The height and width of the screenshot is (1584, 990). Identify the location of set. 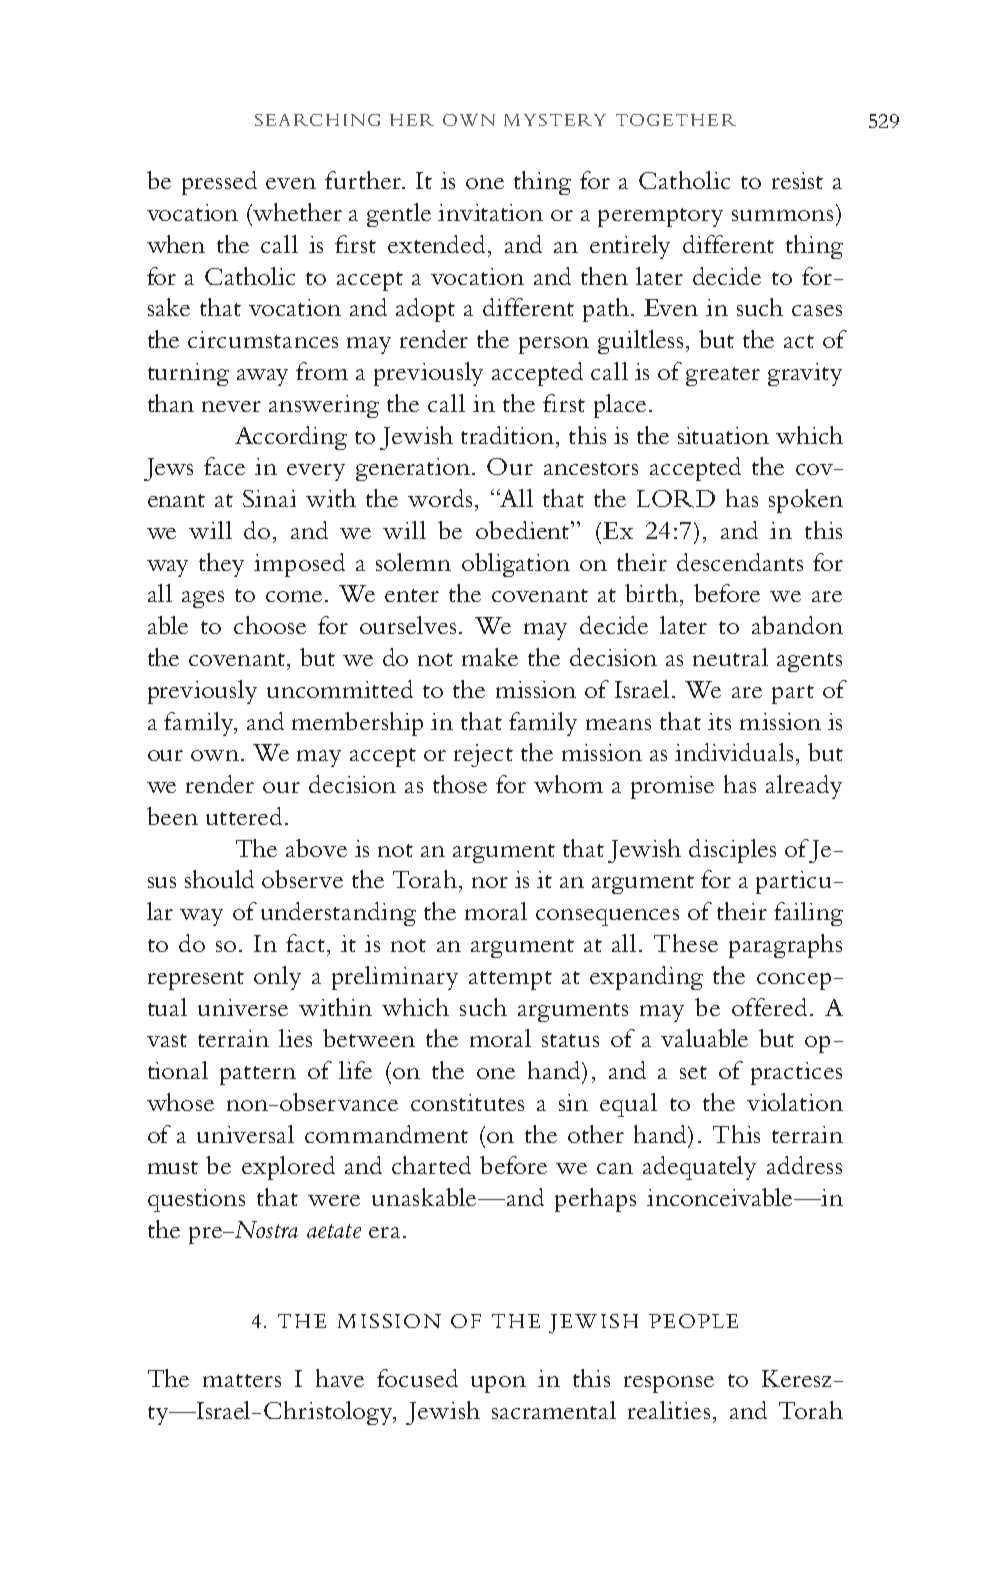
(693, 1072).
